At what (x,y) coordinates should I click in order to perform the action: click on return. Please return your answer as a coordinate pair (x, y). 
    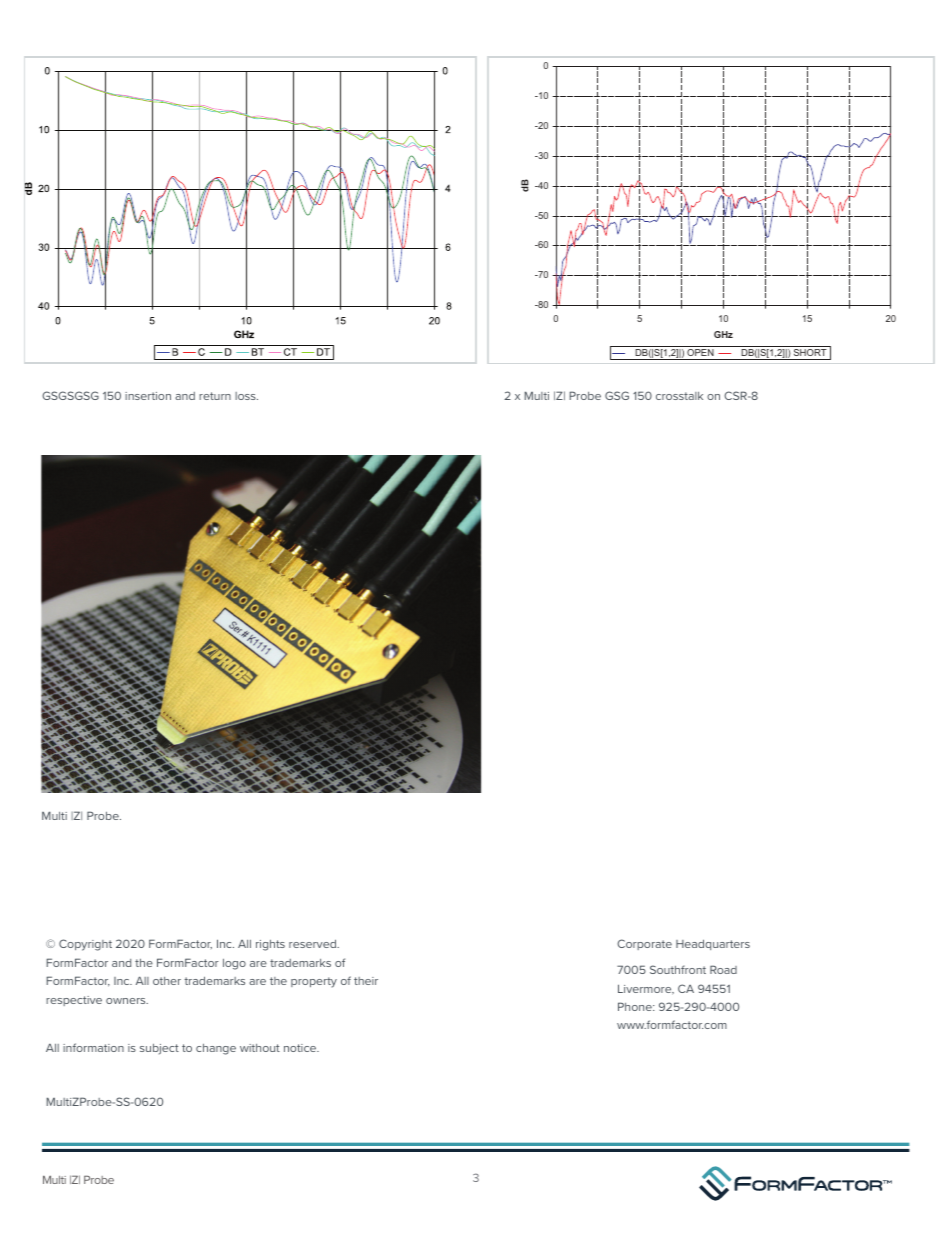
    Looking at the image, I should click on (215, 396).
